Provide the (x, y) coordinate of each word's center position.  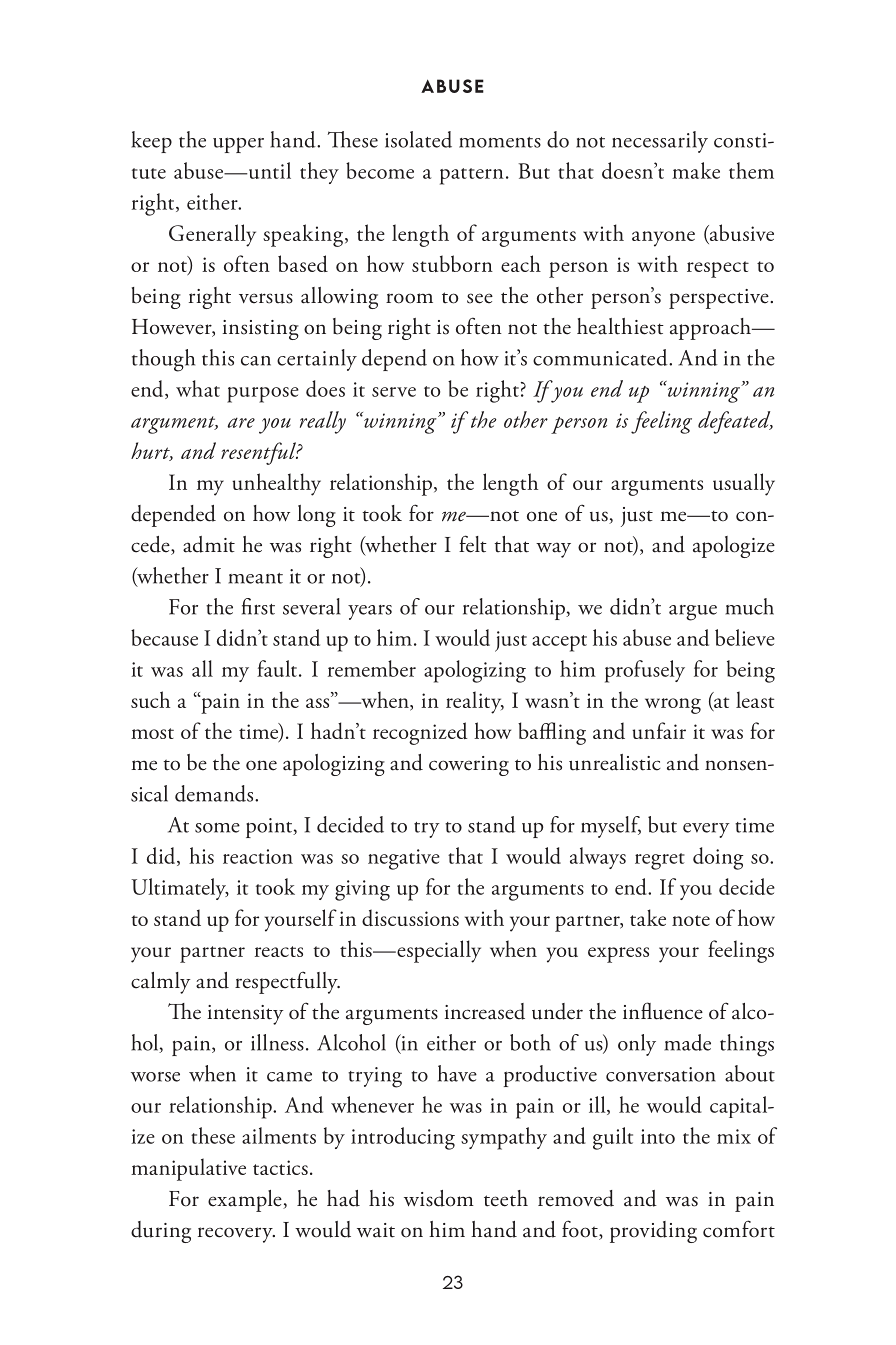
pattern (472, 176)
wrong (673, 706)
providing (653, 1232)
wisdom (439, 1198)
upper (238, 145)
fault (278, 668)
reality (475, 702)
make (696, 170)
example (246, 1201)
